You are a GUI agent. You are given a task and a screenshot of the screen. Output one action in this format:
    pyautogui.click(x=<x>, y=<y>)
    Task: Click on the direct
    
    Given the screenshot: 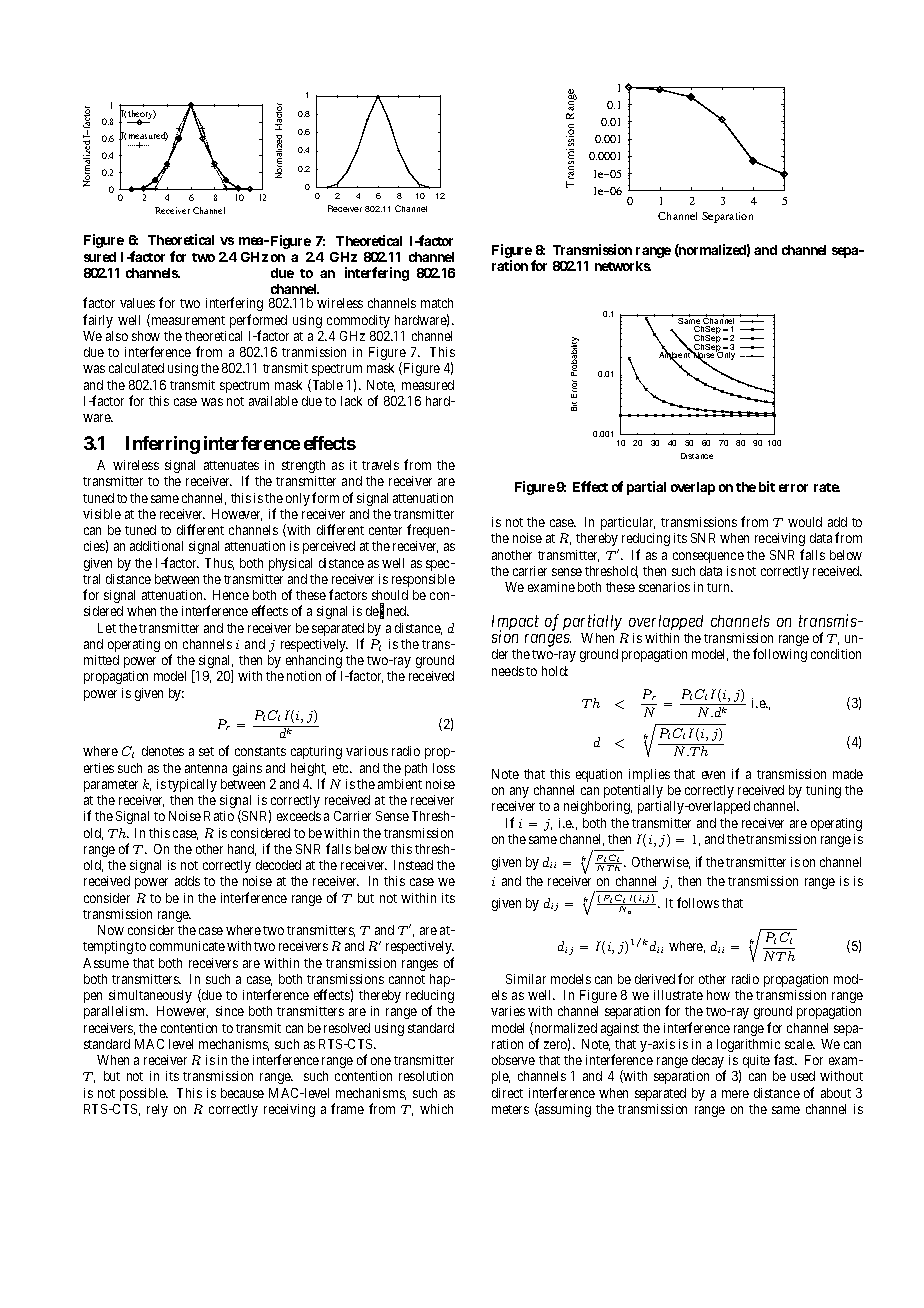 What is the action you would take?
    pyautogui.click(x=507, y=1093)
